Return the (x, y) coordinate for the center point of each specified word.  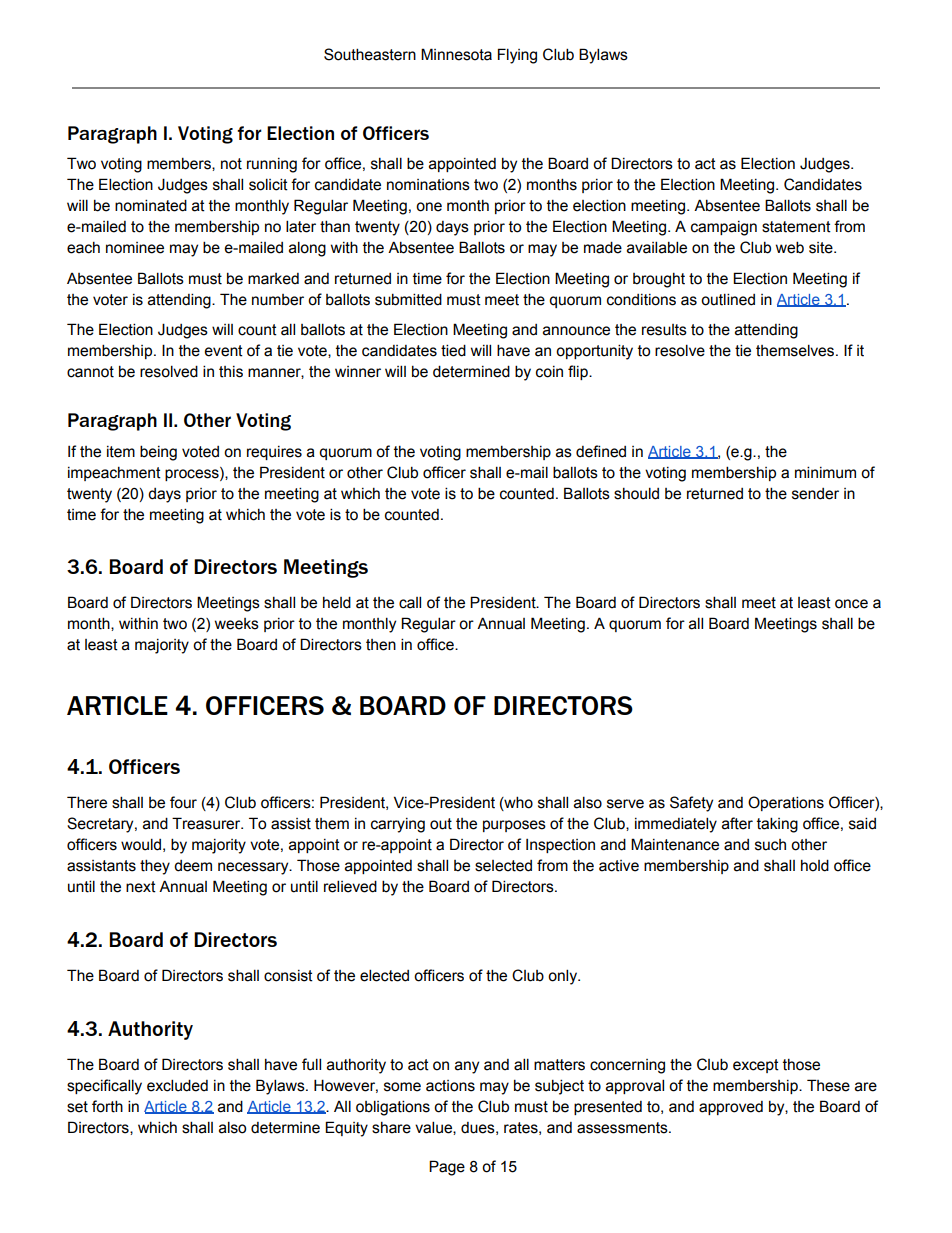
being (158, 453)
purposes (514, 826)
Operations (786, 803)
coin (549, 372)
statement (796, 227)
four (183, 802)
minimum (825, 472)
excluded (177, 1085)
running (272, 165)
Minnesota (456, 54)
